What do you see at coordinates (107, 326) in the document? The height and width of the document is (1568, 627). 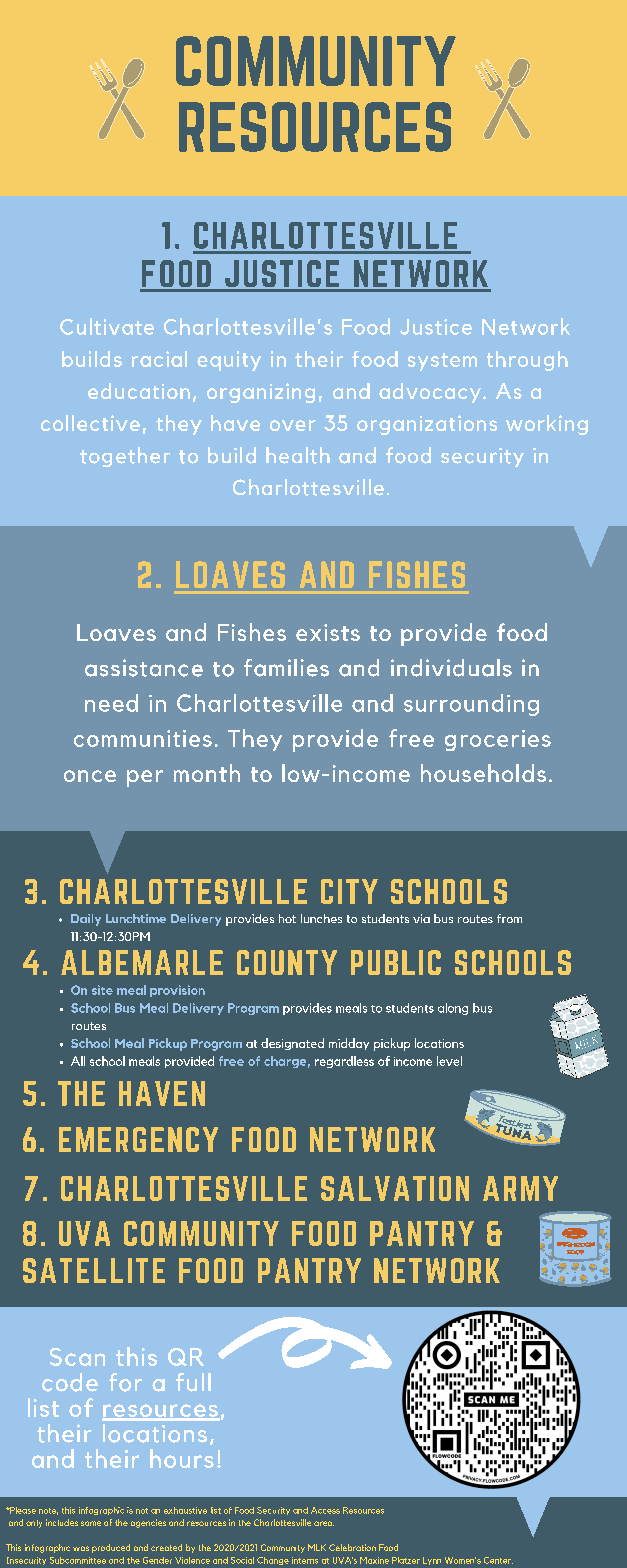 I see `Cultivate` at bounding box center [107, 326].
